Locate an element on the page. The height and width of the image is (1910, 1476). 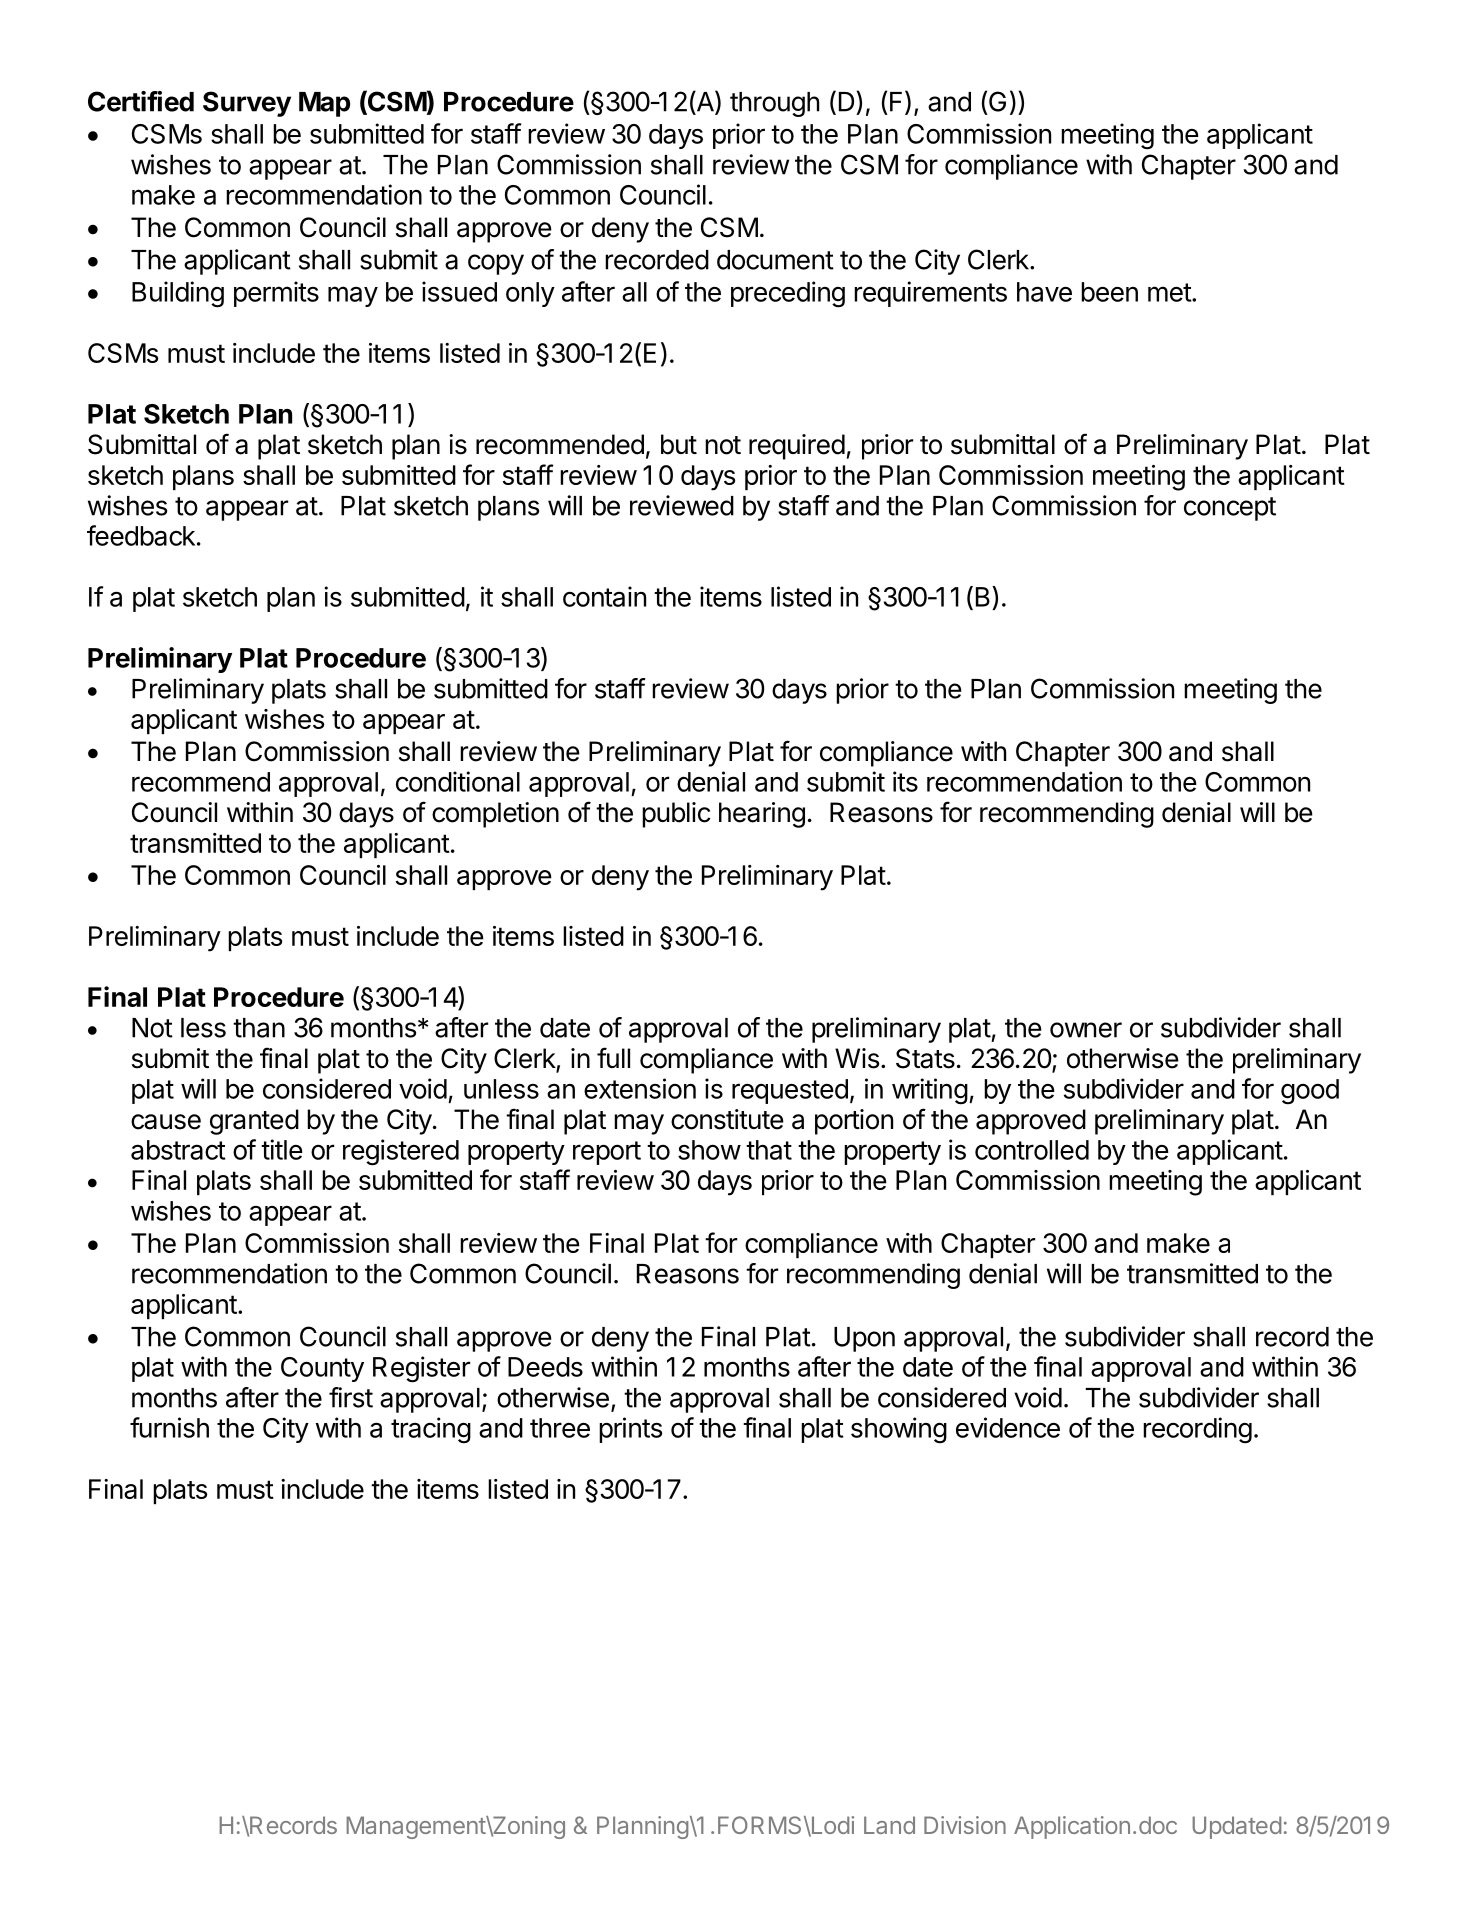
Survey is located at coordinates (247, 104).
